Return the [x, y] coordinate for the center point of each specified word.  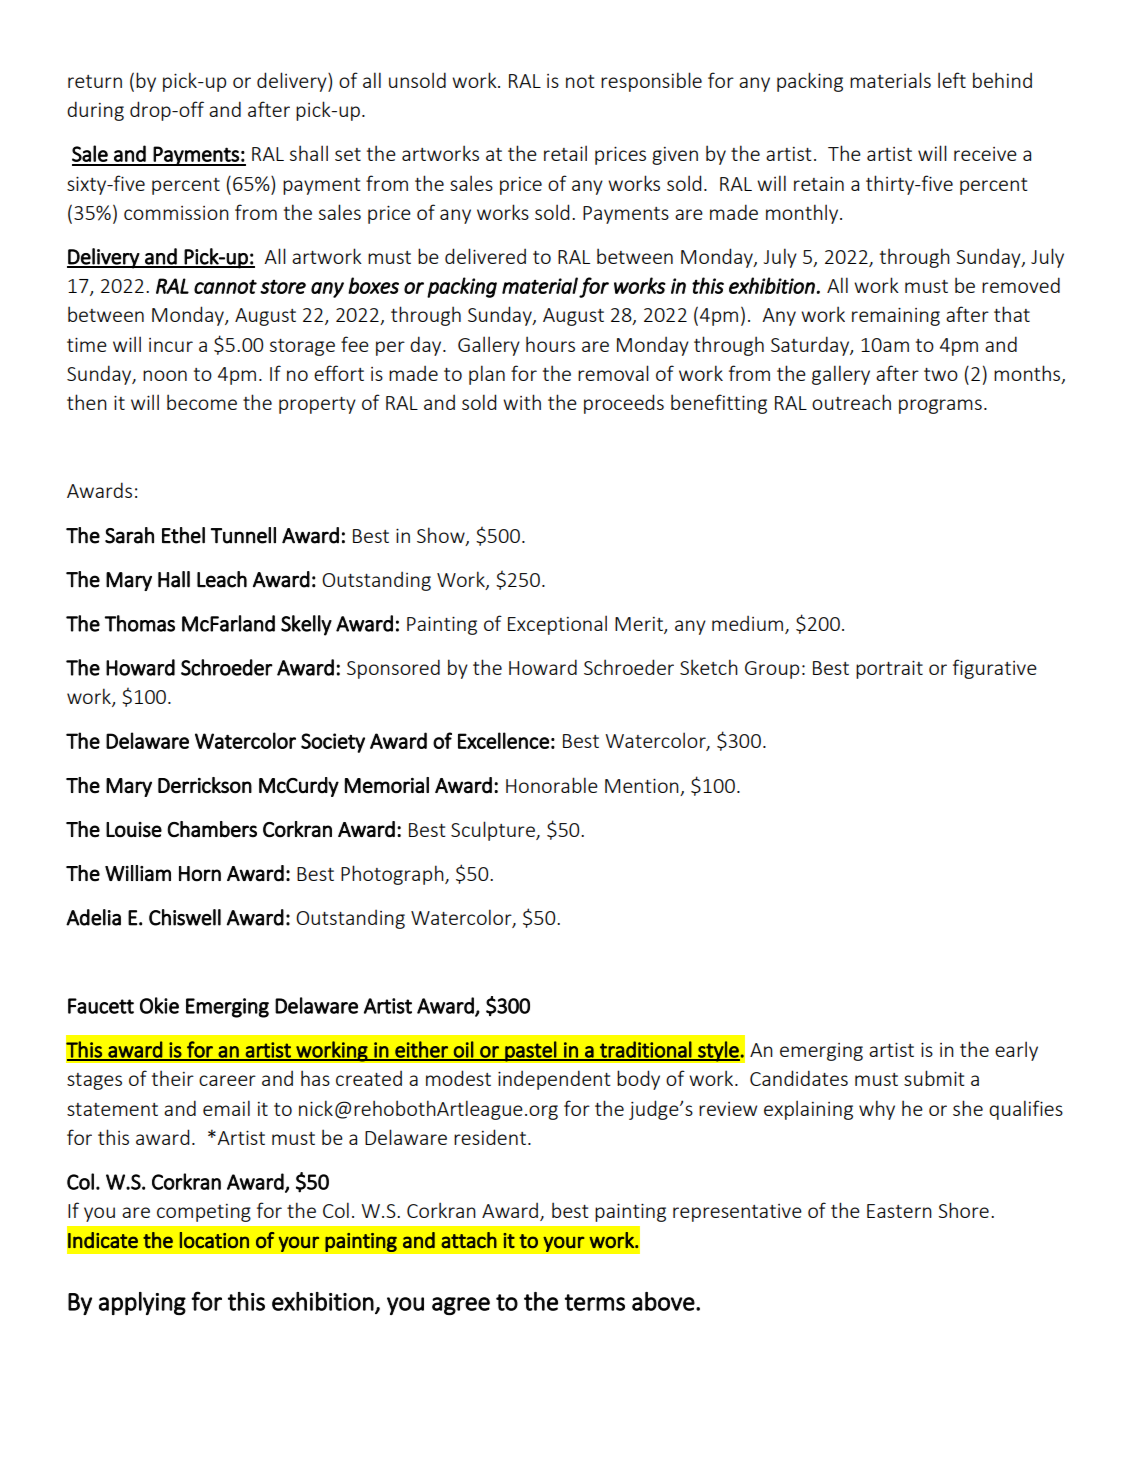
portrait [889, 669]
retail [565, 153]
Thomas [140, 623]
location [214, 1240]
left [952, 80]
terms [595, 1302]
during [95, 111]
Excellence [503, 740]
